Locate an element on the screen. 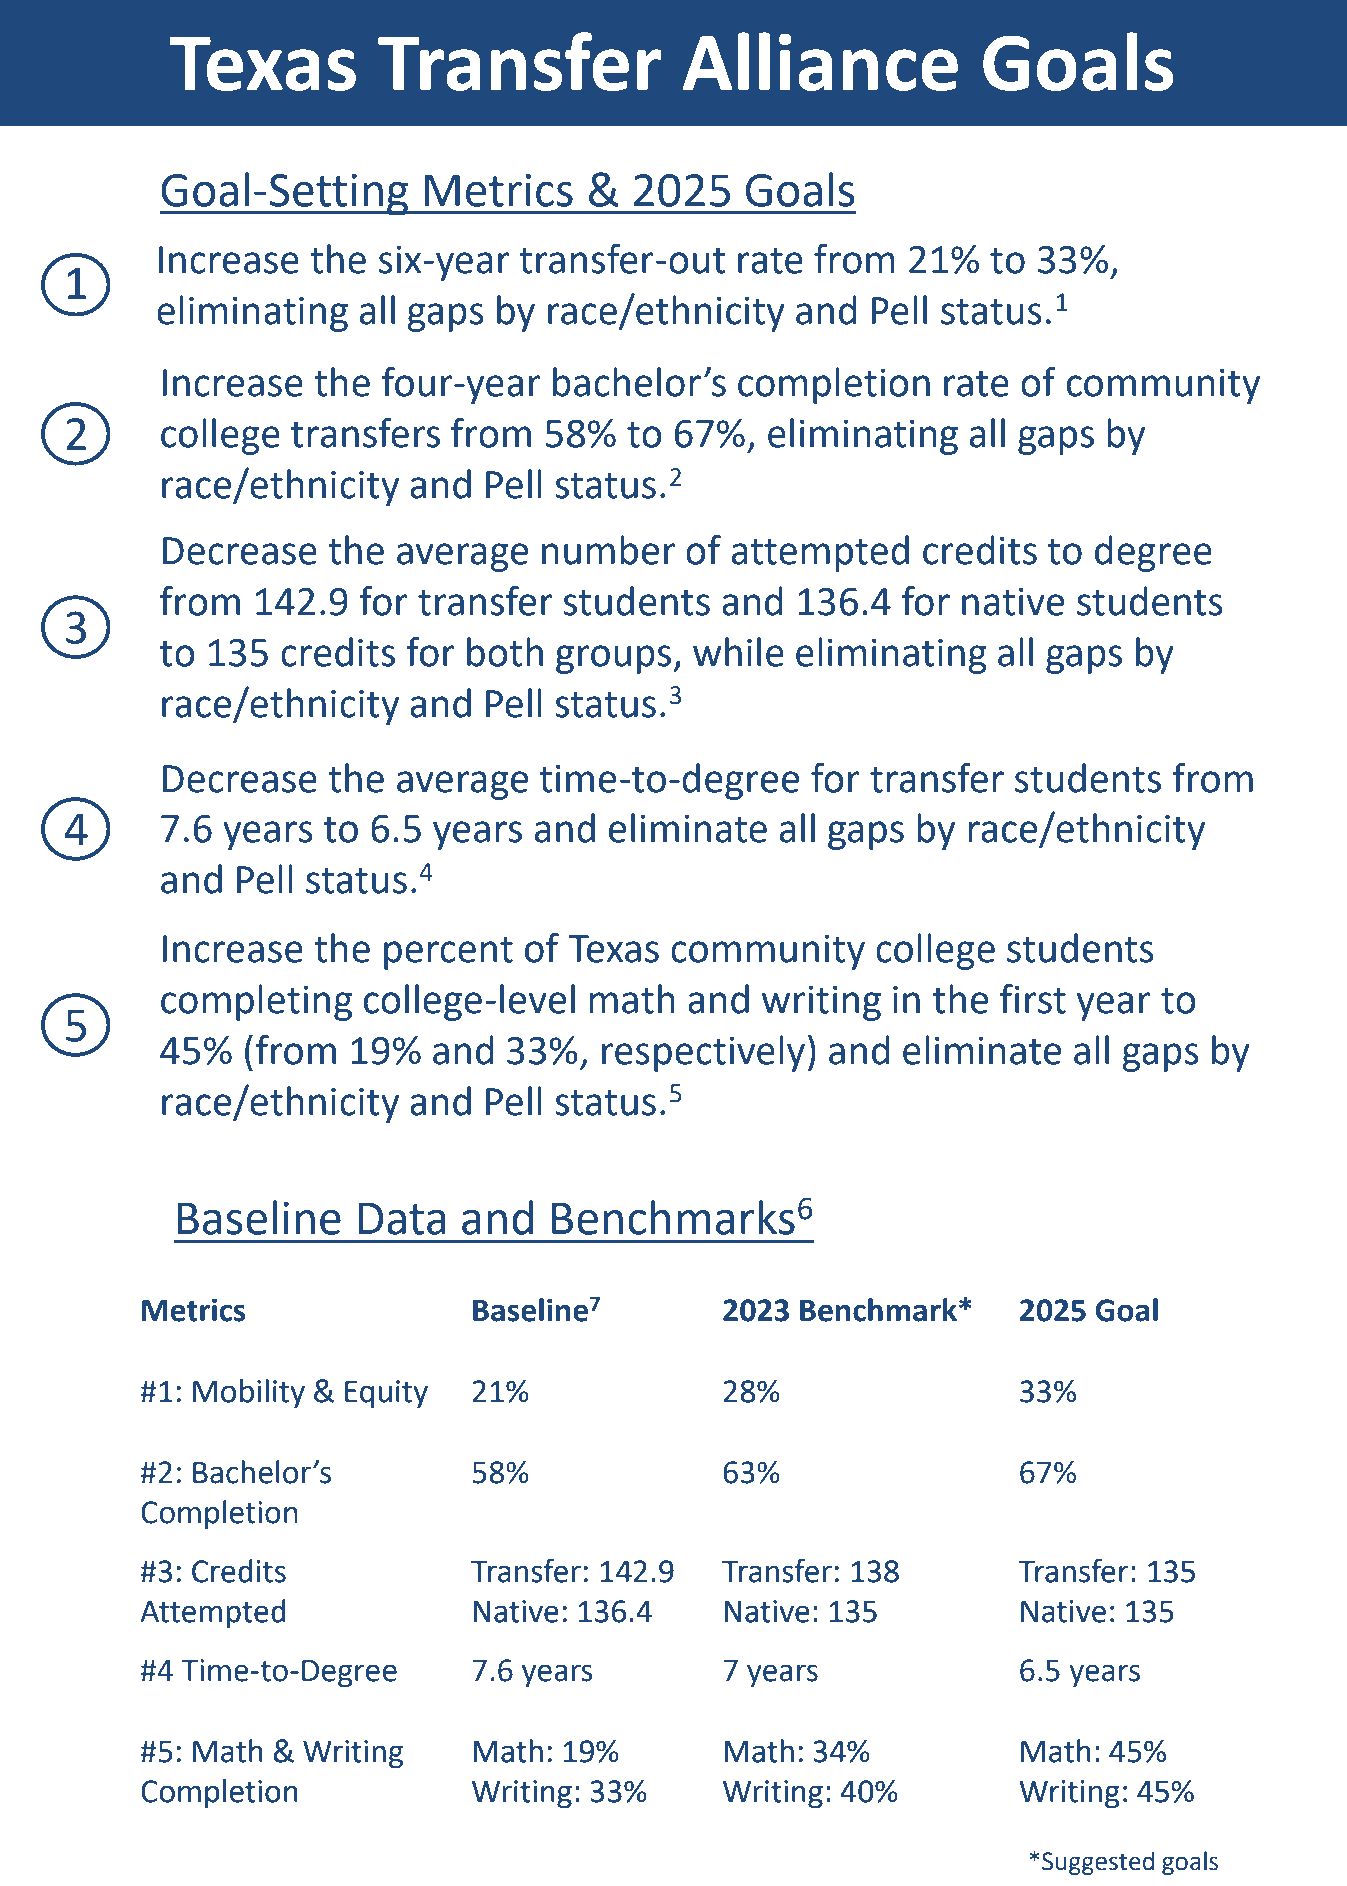 The height and width of the screenshot is (1886, 1347). percent is located at coordinates (448, 953).
